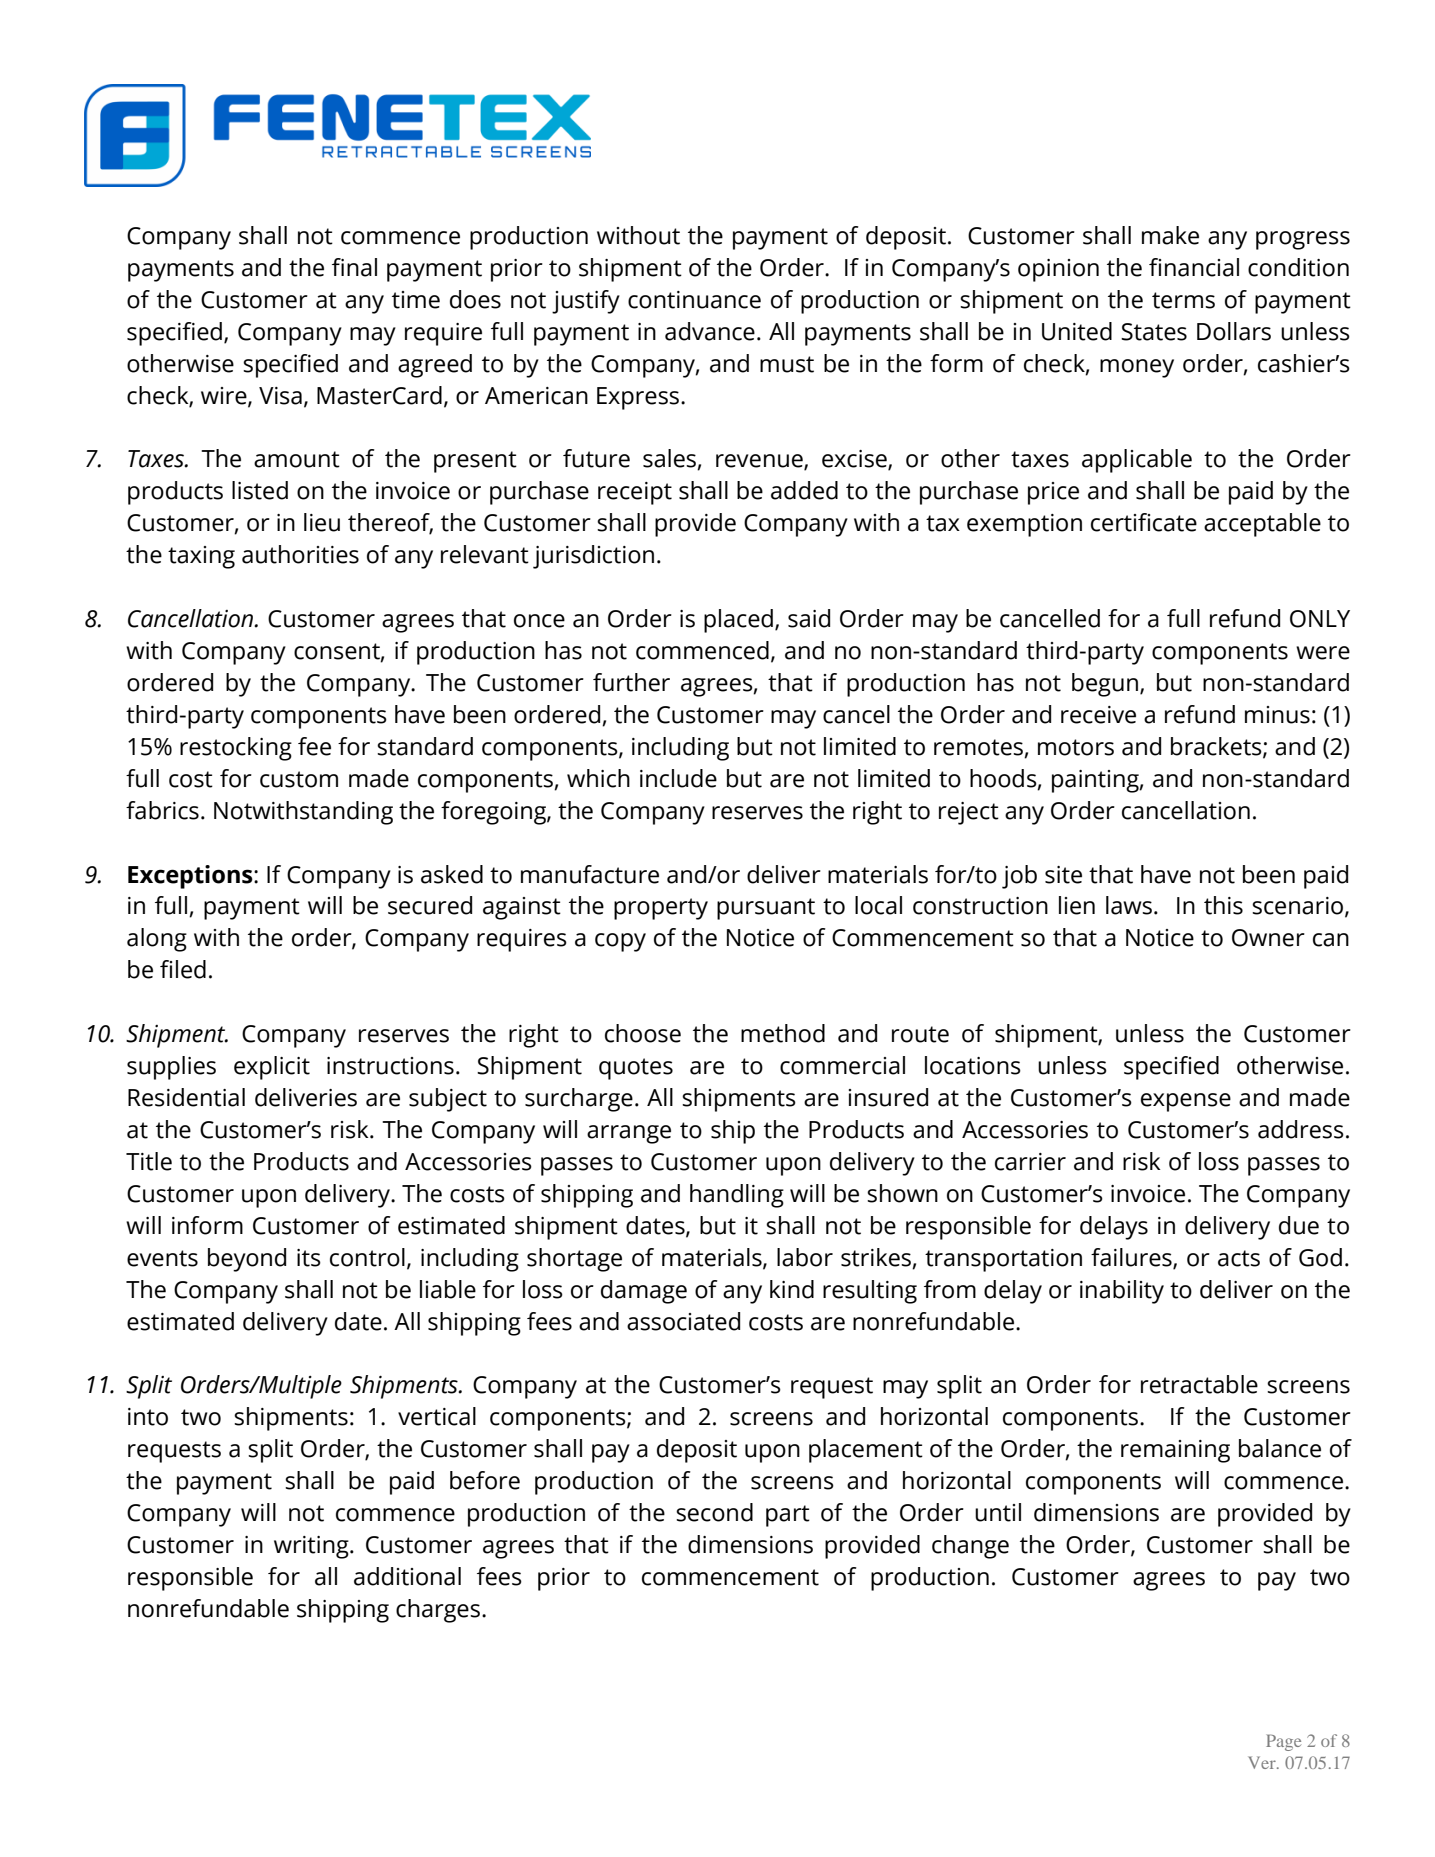 The width and height of the image is (1435, 1857). Describe the element at coordinates (272, 1068) in the image. I see `explicit` at that location.
